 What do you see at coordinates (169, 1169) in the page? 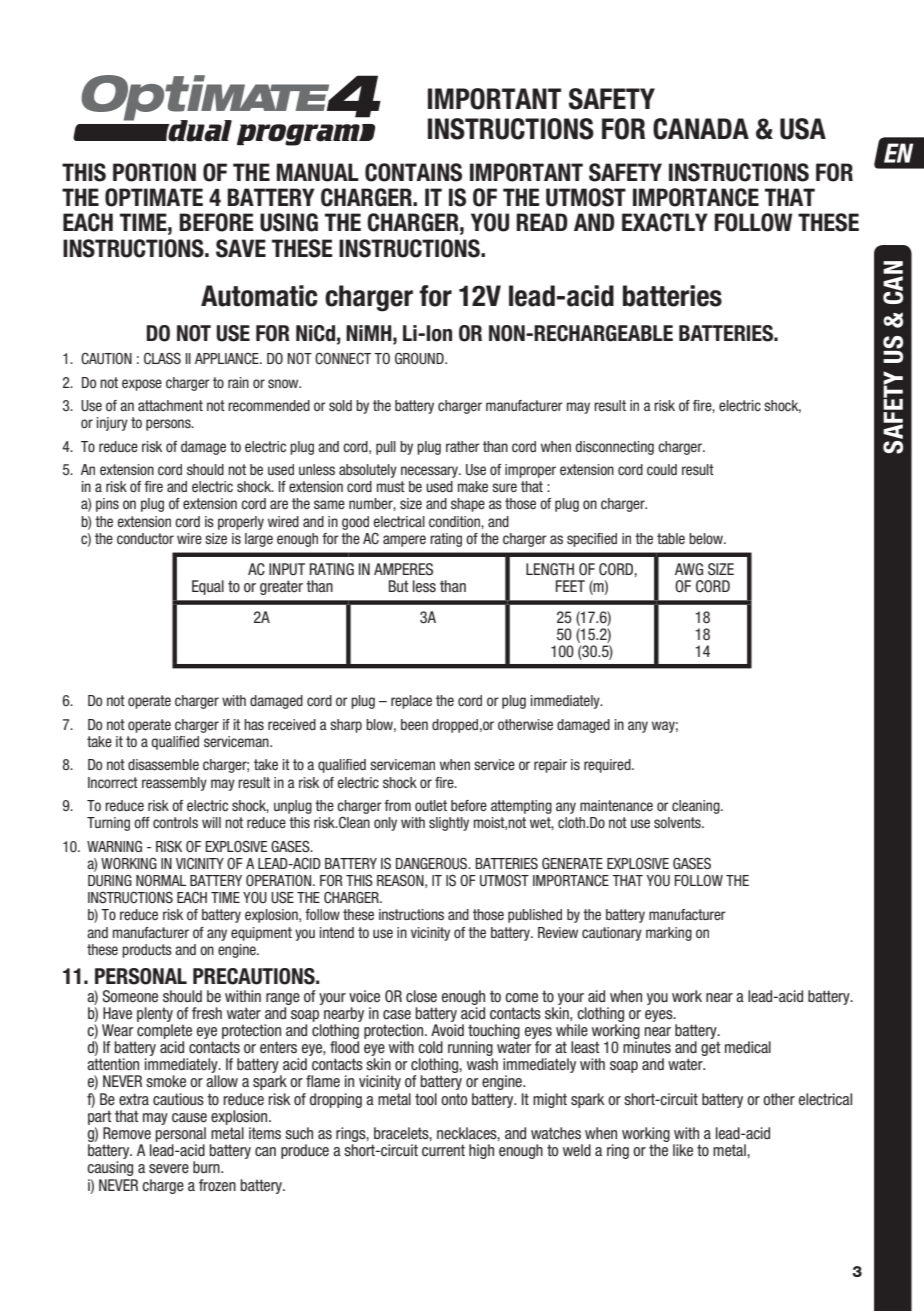
I see `severe` at bounding box center [169, 1169].
